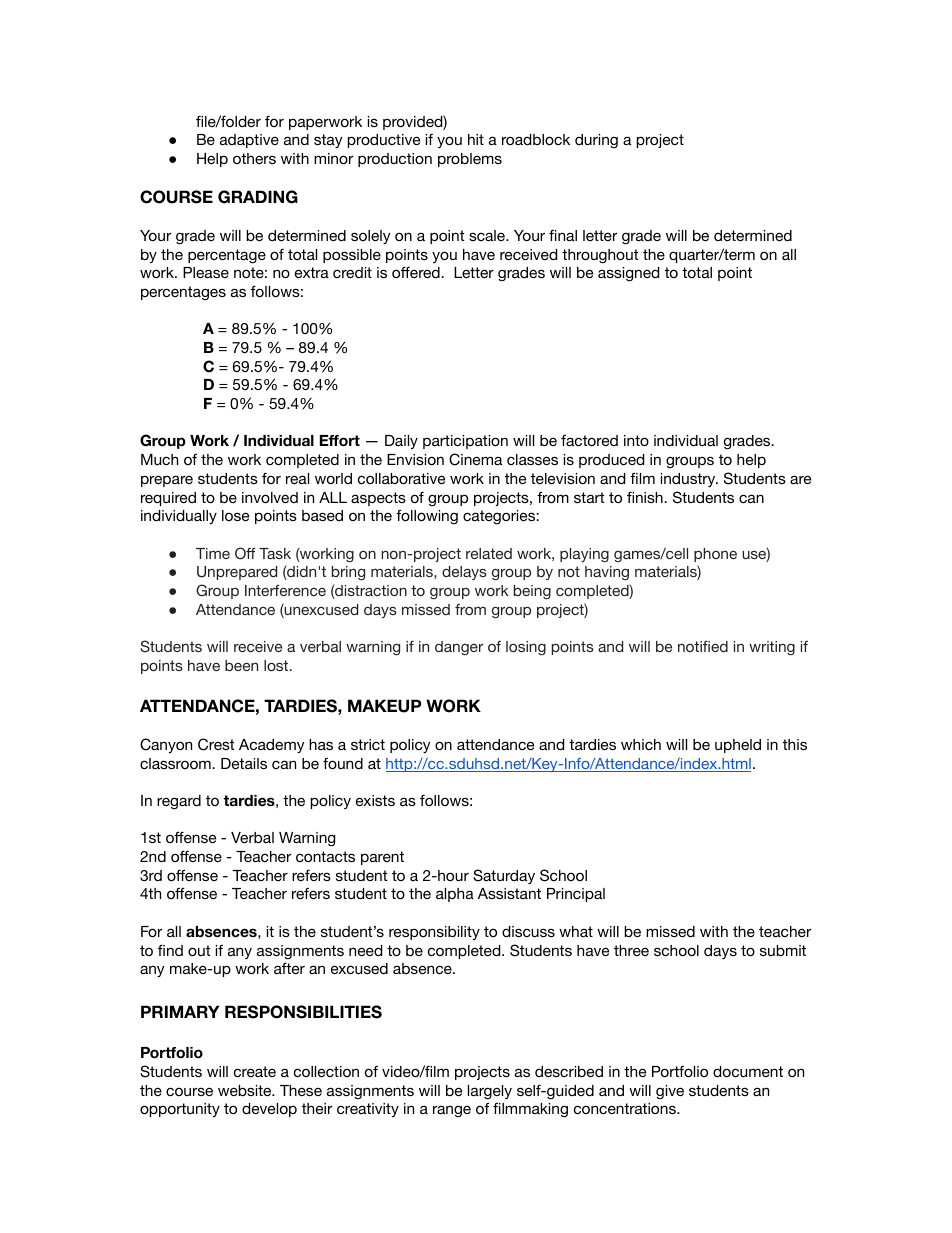 This image has height=1233, width=952. I want to click on during, so click(596, 141).
